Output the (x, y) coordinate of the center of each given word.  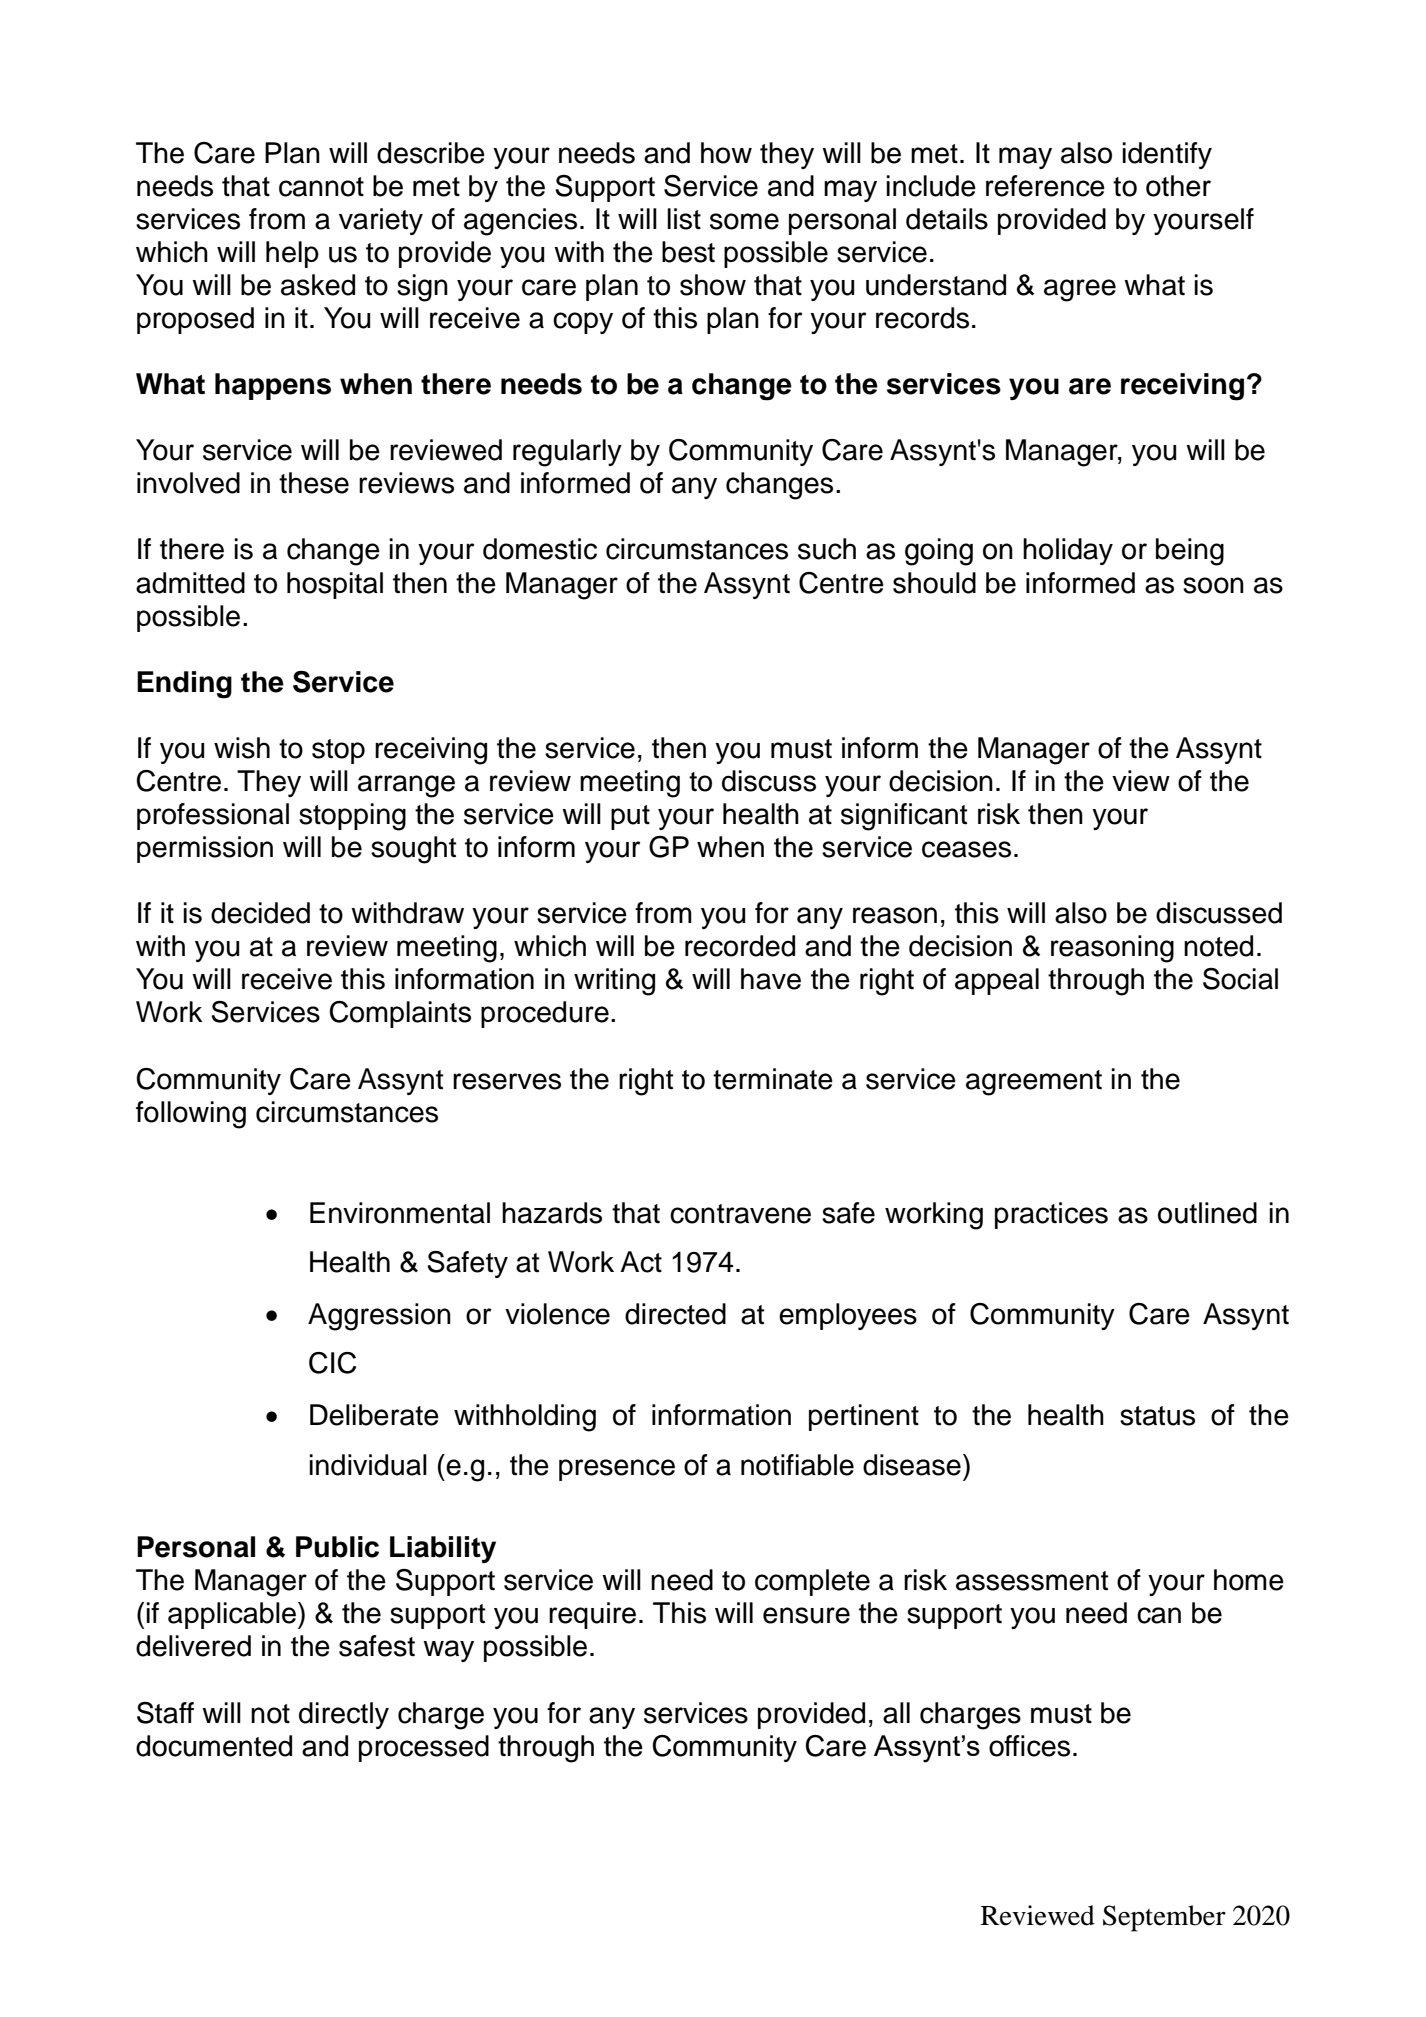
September (1164, 1918)
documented (214, 1746)
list (684, 219)
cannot (321, 187)
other (1178, 186)
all (896, 1713)
